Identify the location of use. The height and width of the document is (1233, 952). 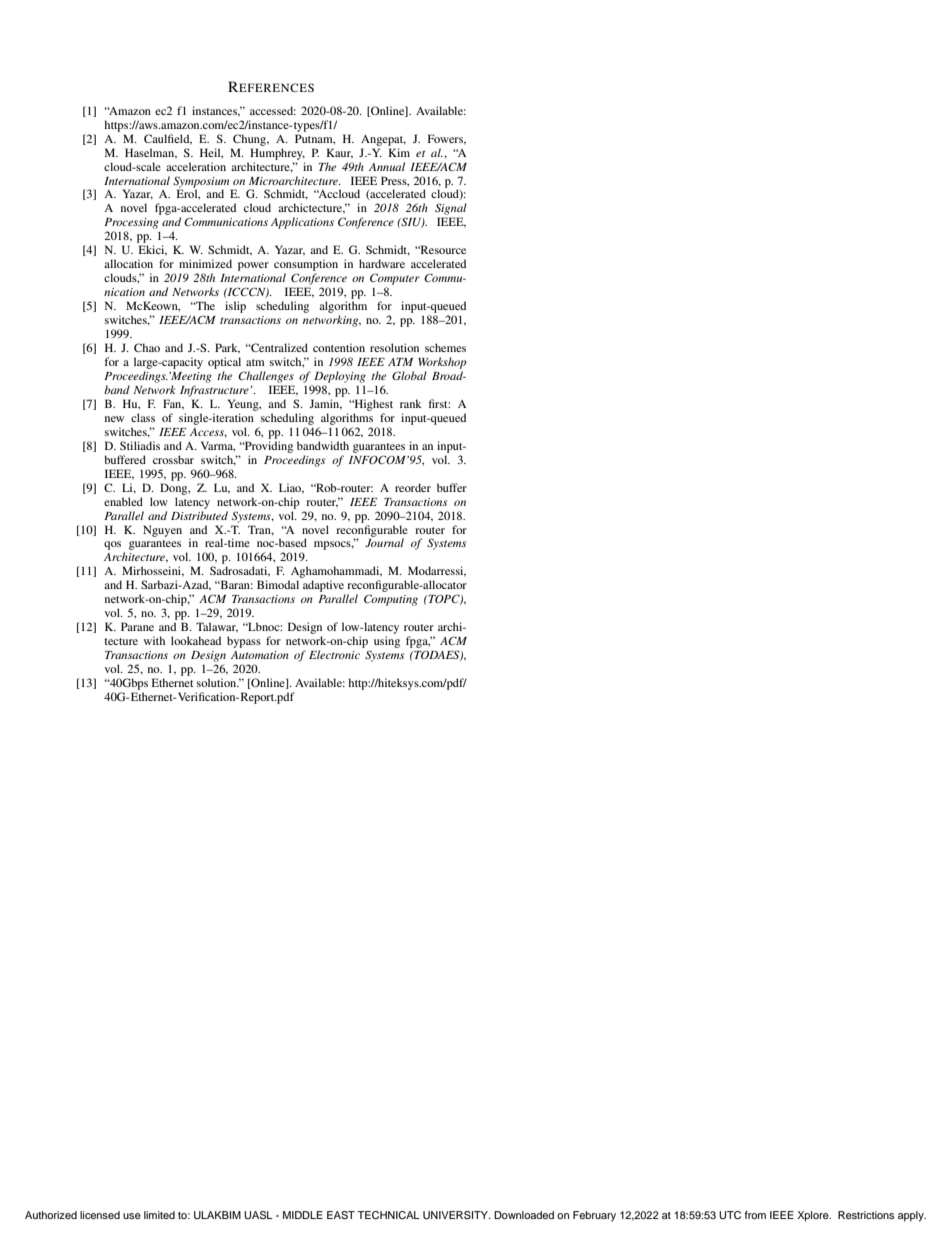
(132, 1216).
